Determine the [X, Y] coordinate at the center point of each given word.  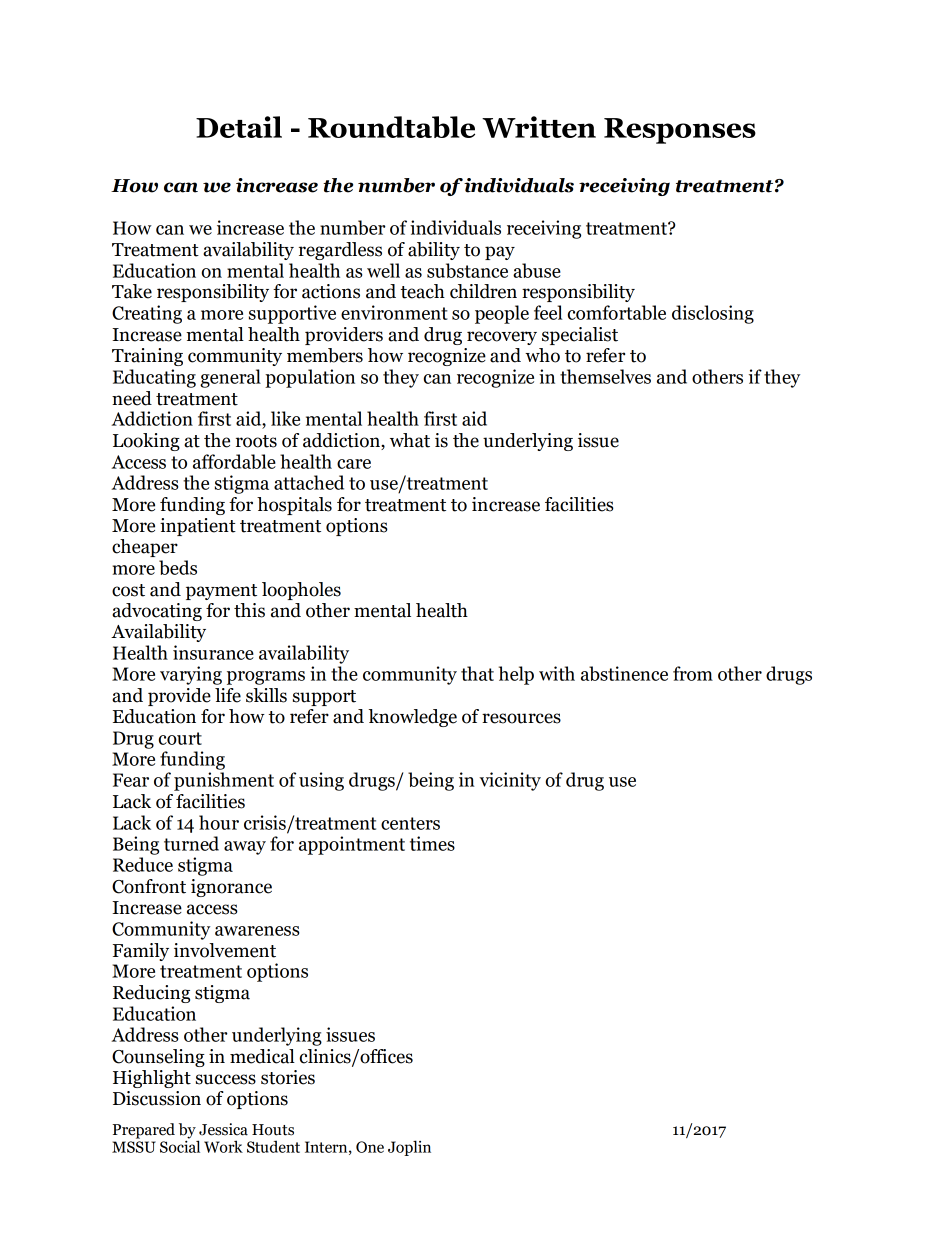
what [410, 440]
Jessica [223, 1129]
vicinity [510, 781]
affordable [234, 461]
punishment [224, 781]
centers [410, 823]
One [370, 1147]
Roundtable [391, 127]
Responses [680, 131]
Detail [239, 127]
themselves [605, 376]
